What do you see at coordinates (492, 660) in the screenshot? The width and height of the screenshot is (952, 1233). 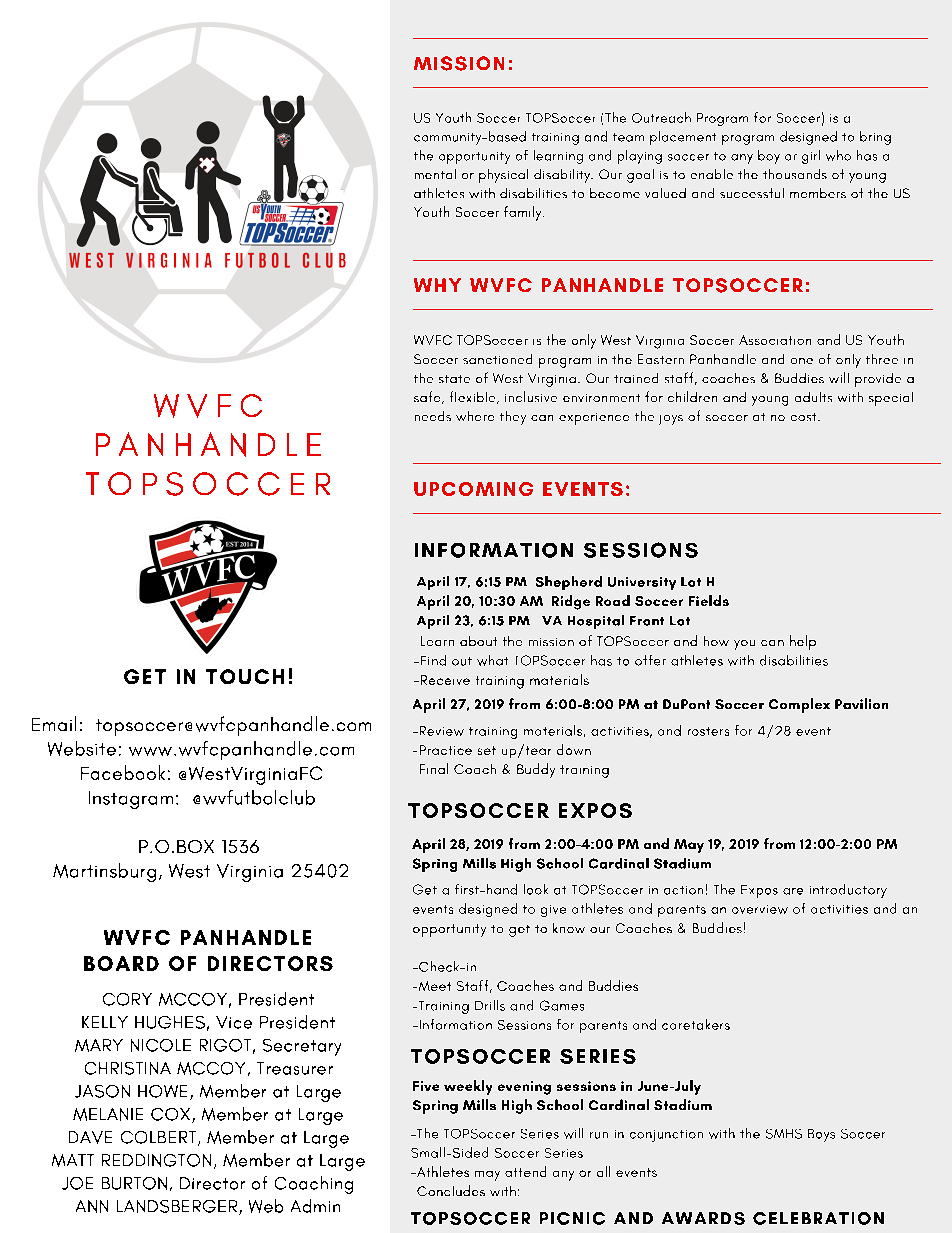 I see `what` at bounding box center [492, 660].
